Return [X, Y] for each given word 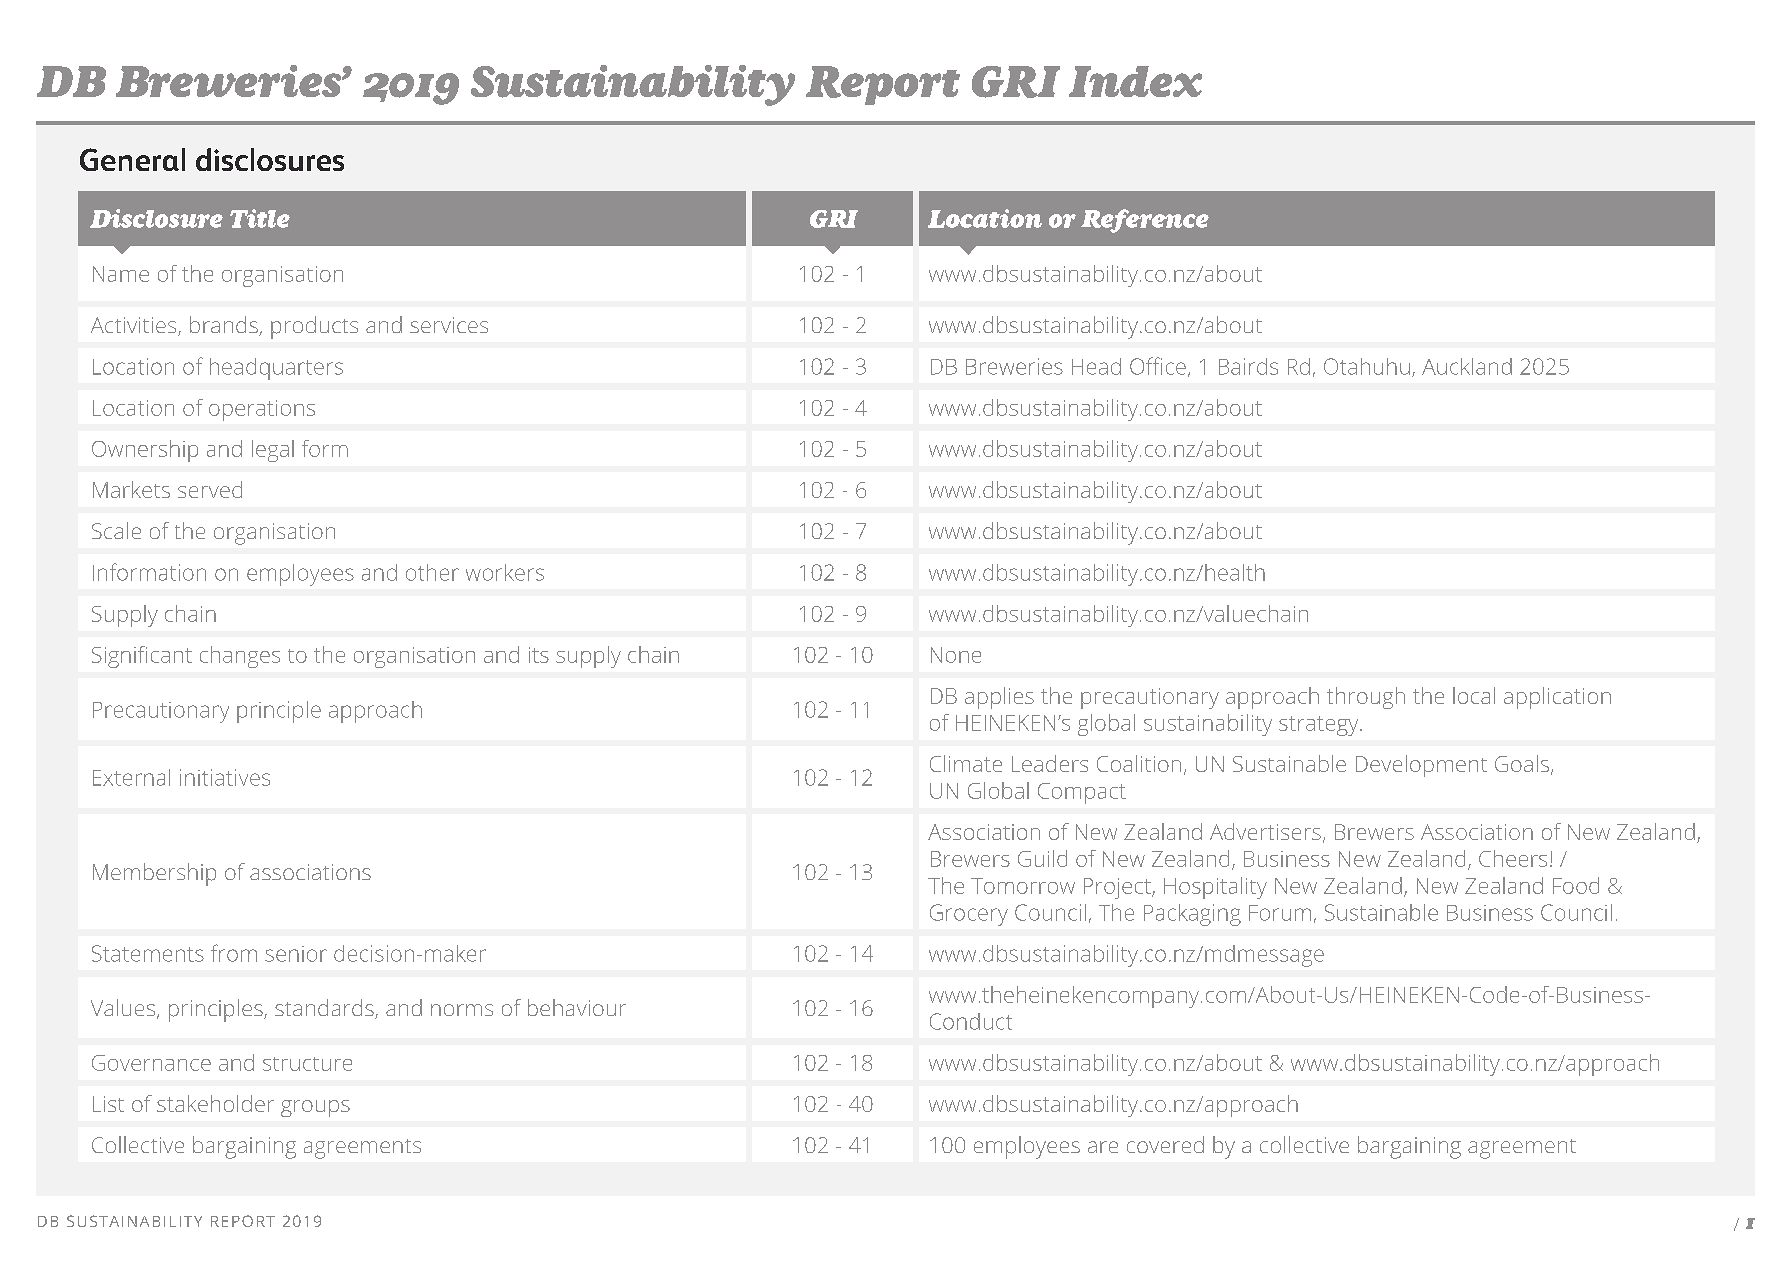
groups [315, 1108]
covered [1165, 1144]
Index [1135, 81]
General [132, 159]
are [1103, 1147]
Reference [1145, 221]
